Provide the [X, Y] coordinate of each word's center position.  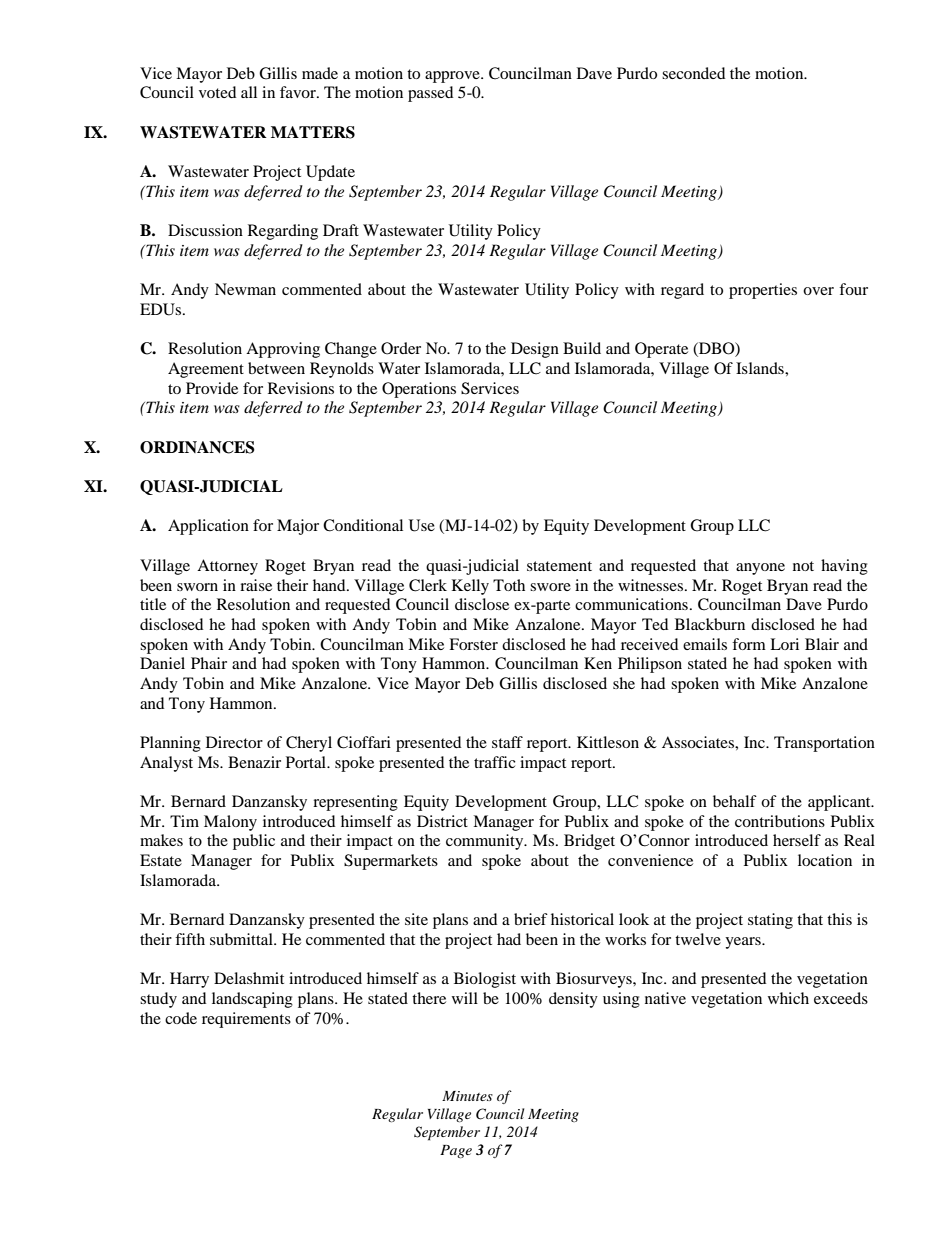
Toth [509, 585]
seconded [693, 73]
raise [256, 585]
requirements [246, 1020]
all [249, 92]
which [788, 998]
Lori [784, 644]
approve [453, 77]
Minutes [467, 1096]
